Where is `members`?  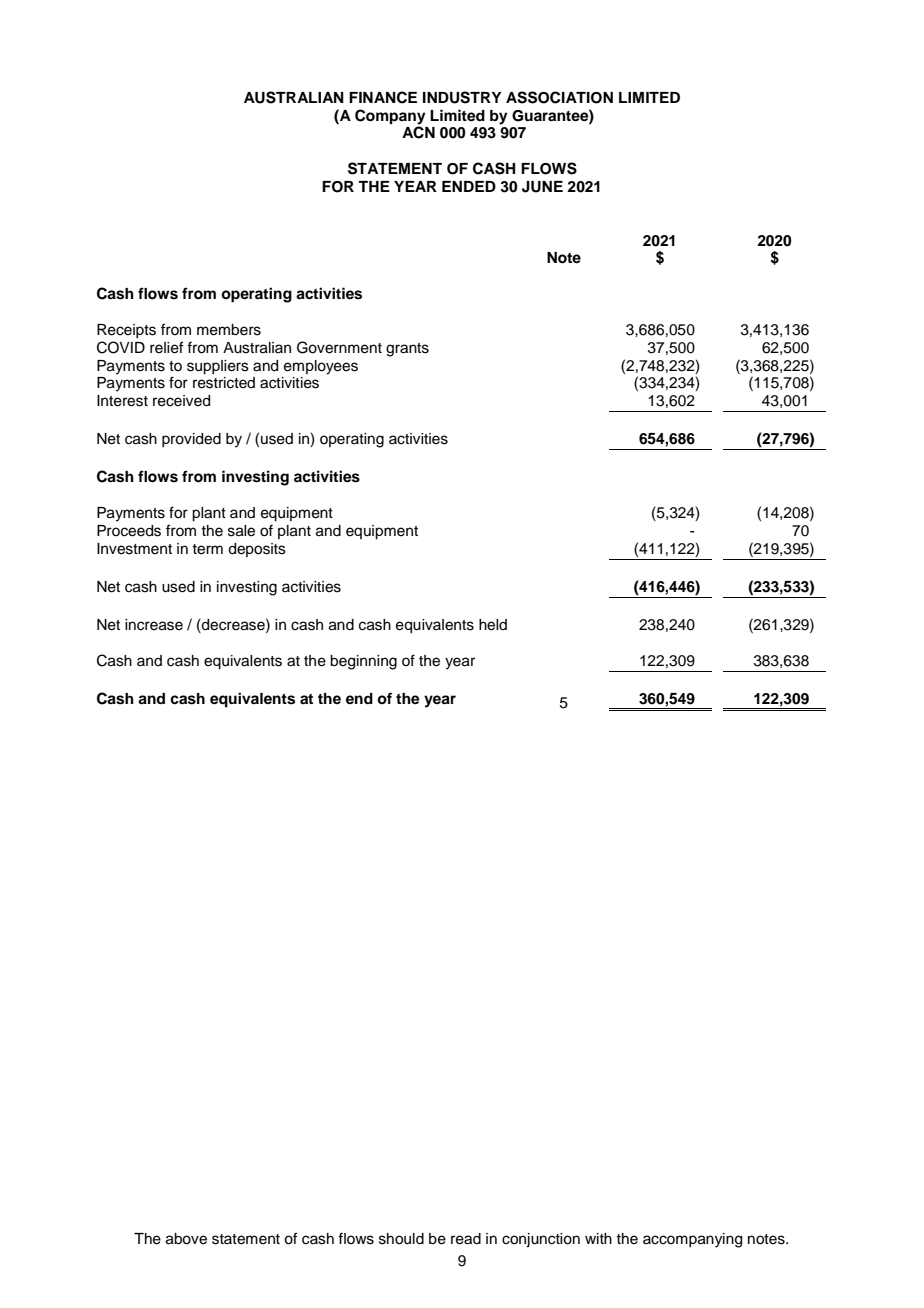 members is located at coordinates (229, 330).
